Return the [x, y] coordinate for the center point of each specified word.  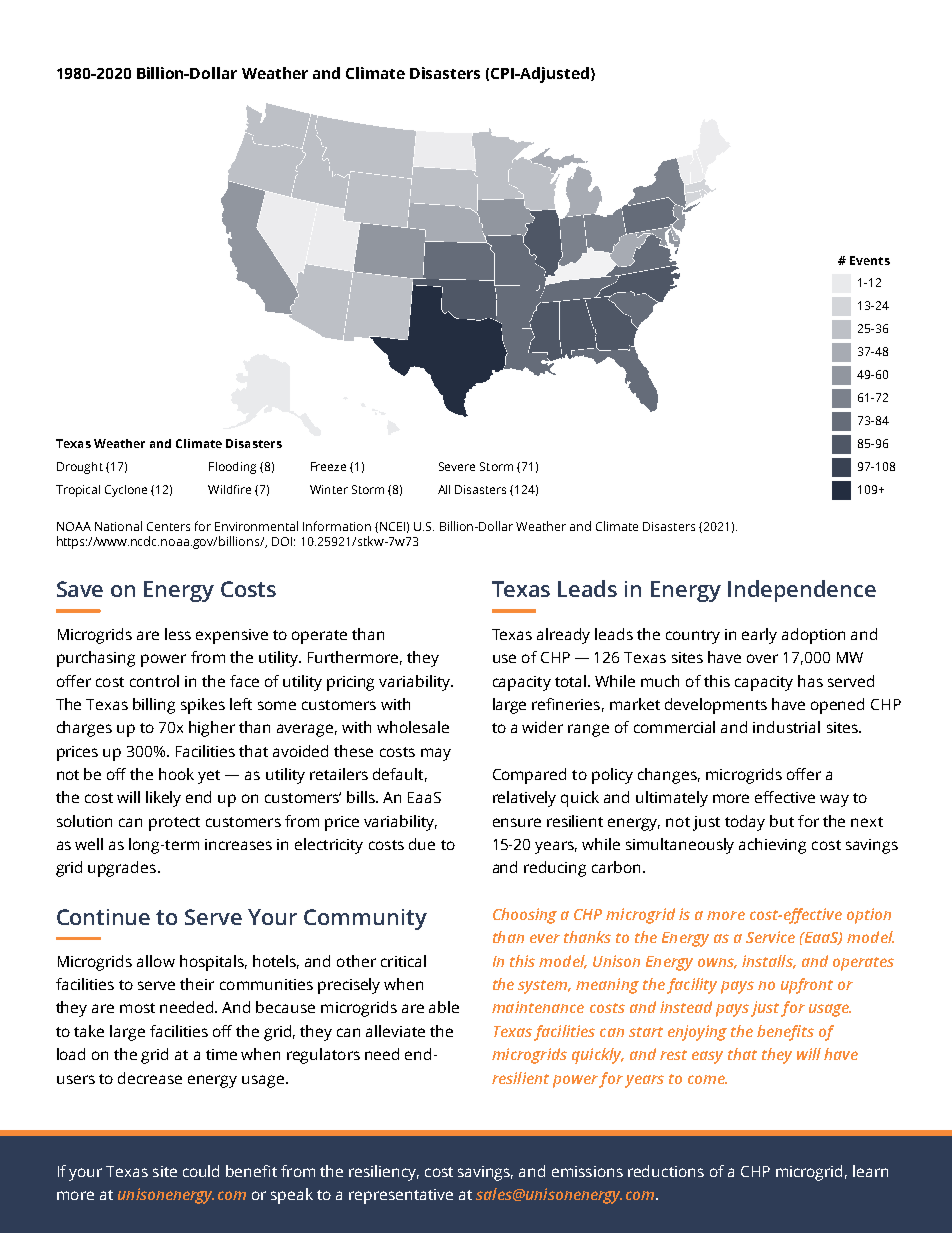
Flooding [232, 468]
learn [870, 1171]
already [563, 636]
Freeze [328, 466]
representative [401, 1196]
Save [80, 589]
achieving [772, 846]
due [422, 844]
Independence [802, 591]
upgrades [122, 869]
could [201, 1171]
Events [870, 260]
